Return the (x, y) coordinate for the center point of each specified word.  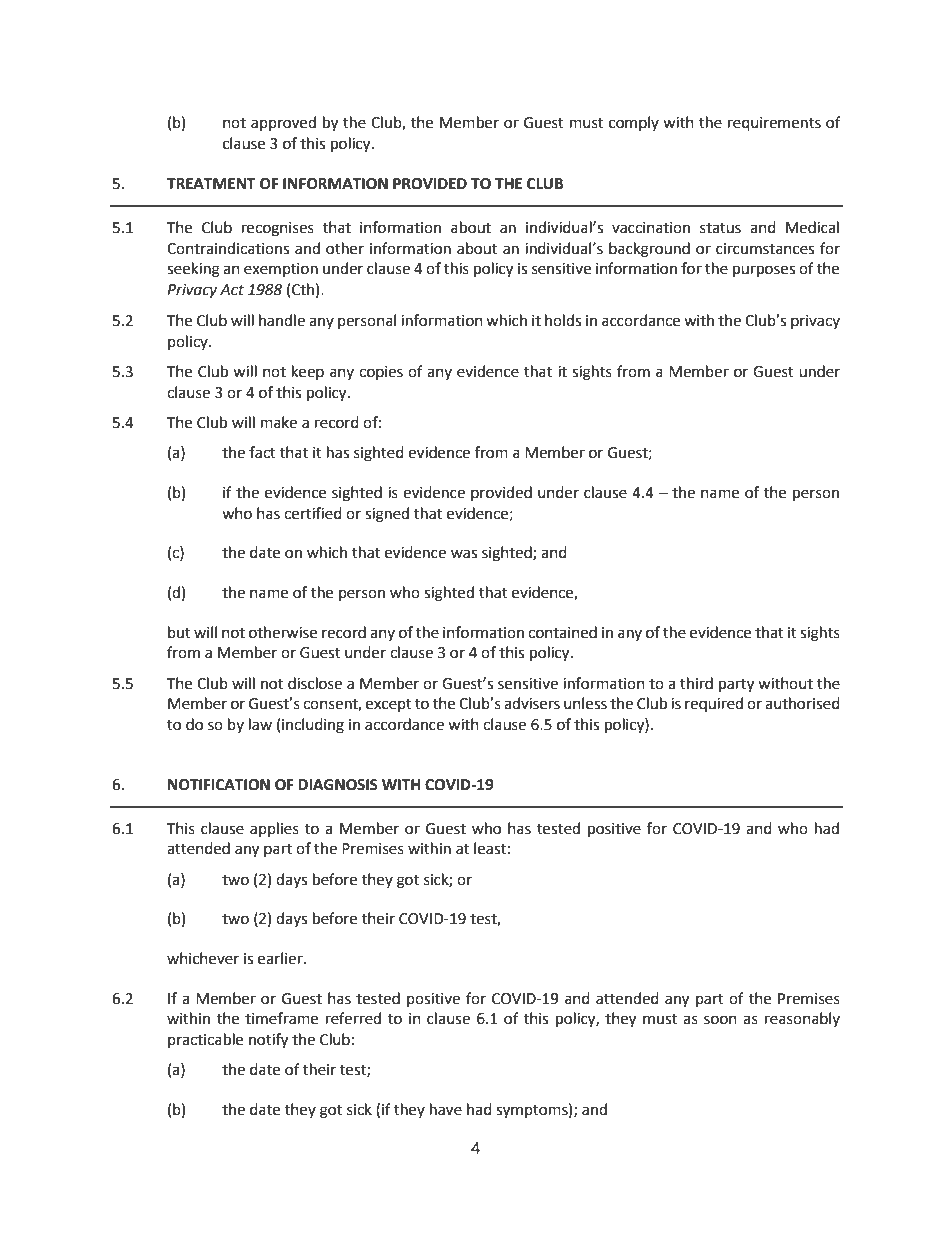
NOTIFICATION (219, 785)
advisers (532, 703)
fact (262, 452)
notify (268, 1041)
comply (634, 123)
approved (283, 123)
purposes (764, 271)
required (714, 704)
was (464, 554)
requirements (774, 124)
